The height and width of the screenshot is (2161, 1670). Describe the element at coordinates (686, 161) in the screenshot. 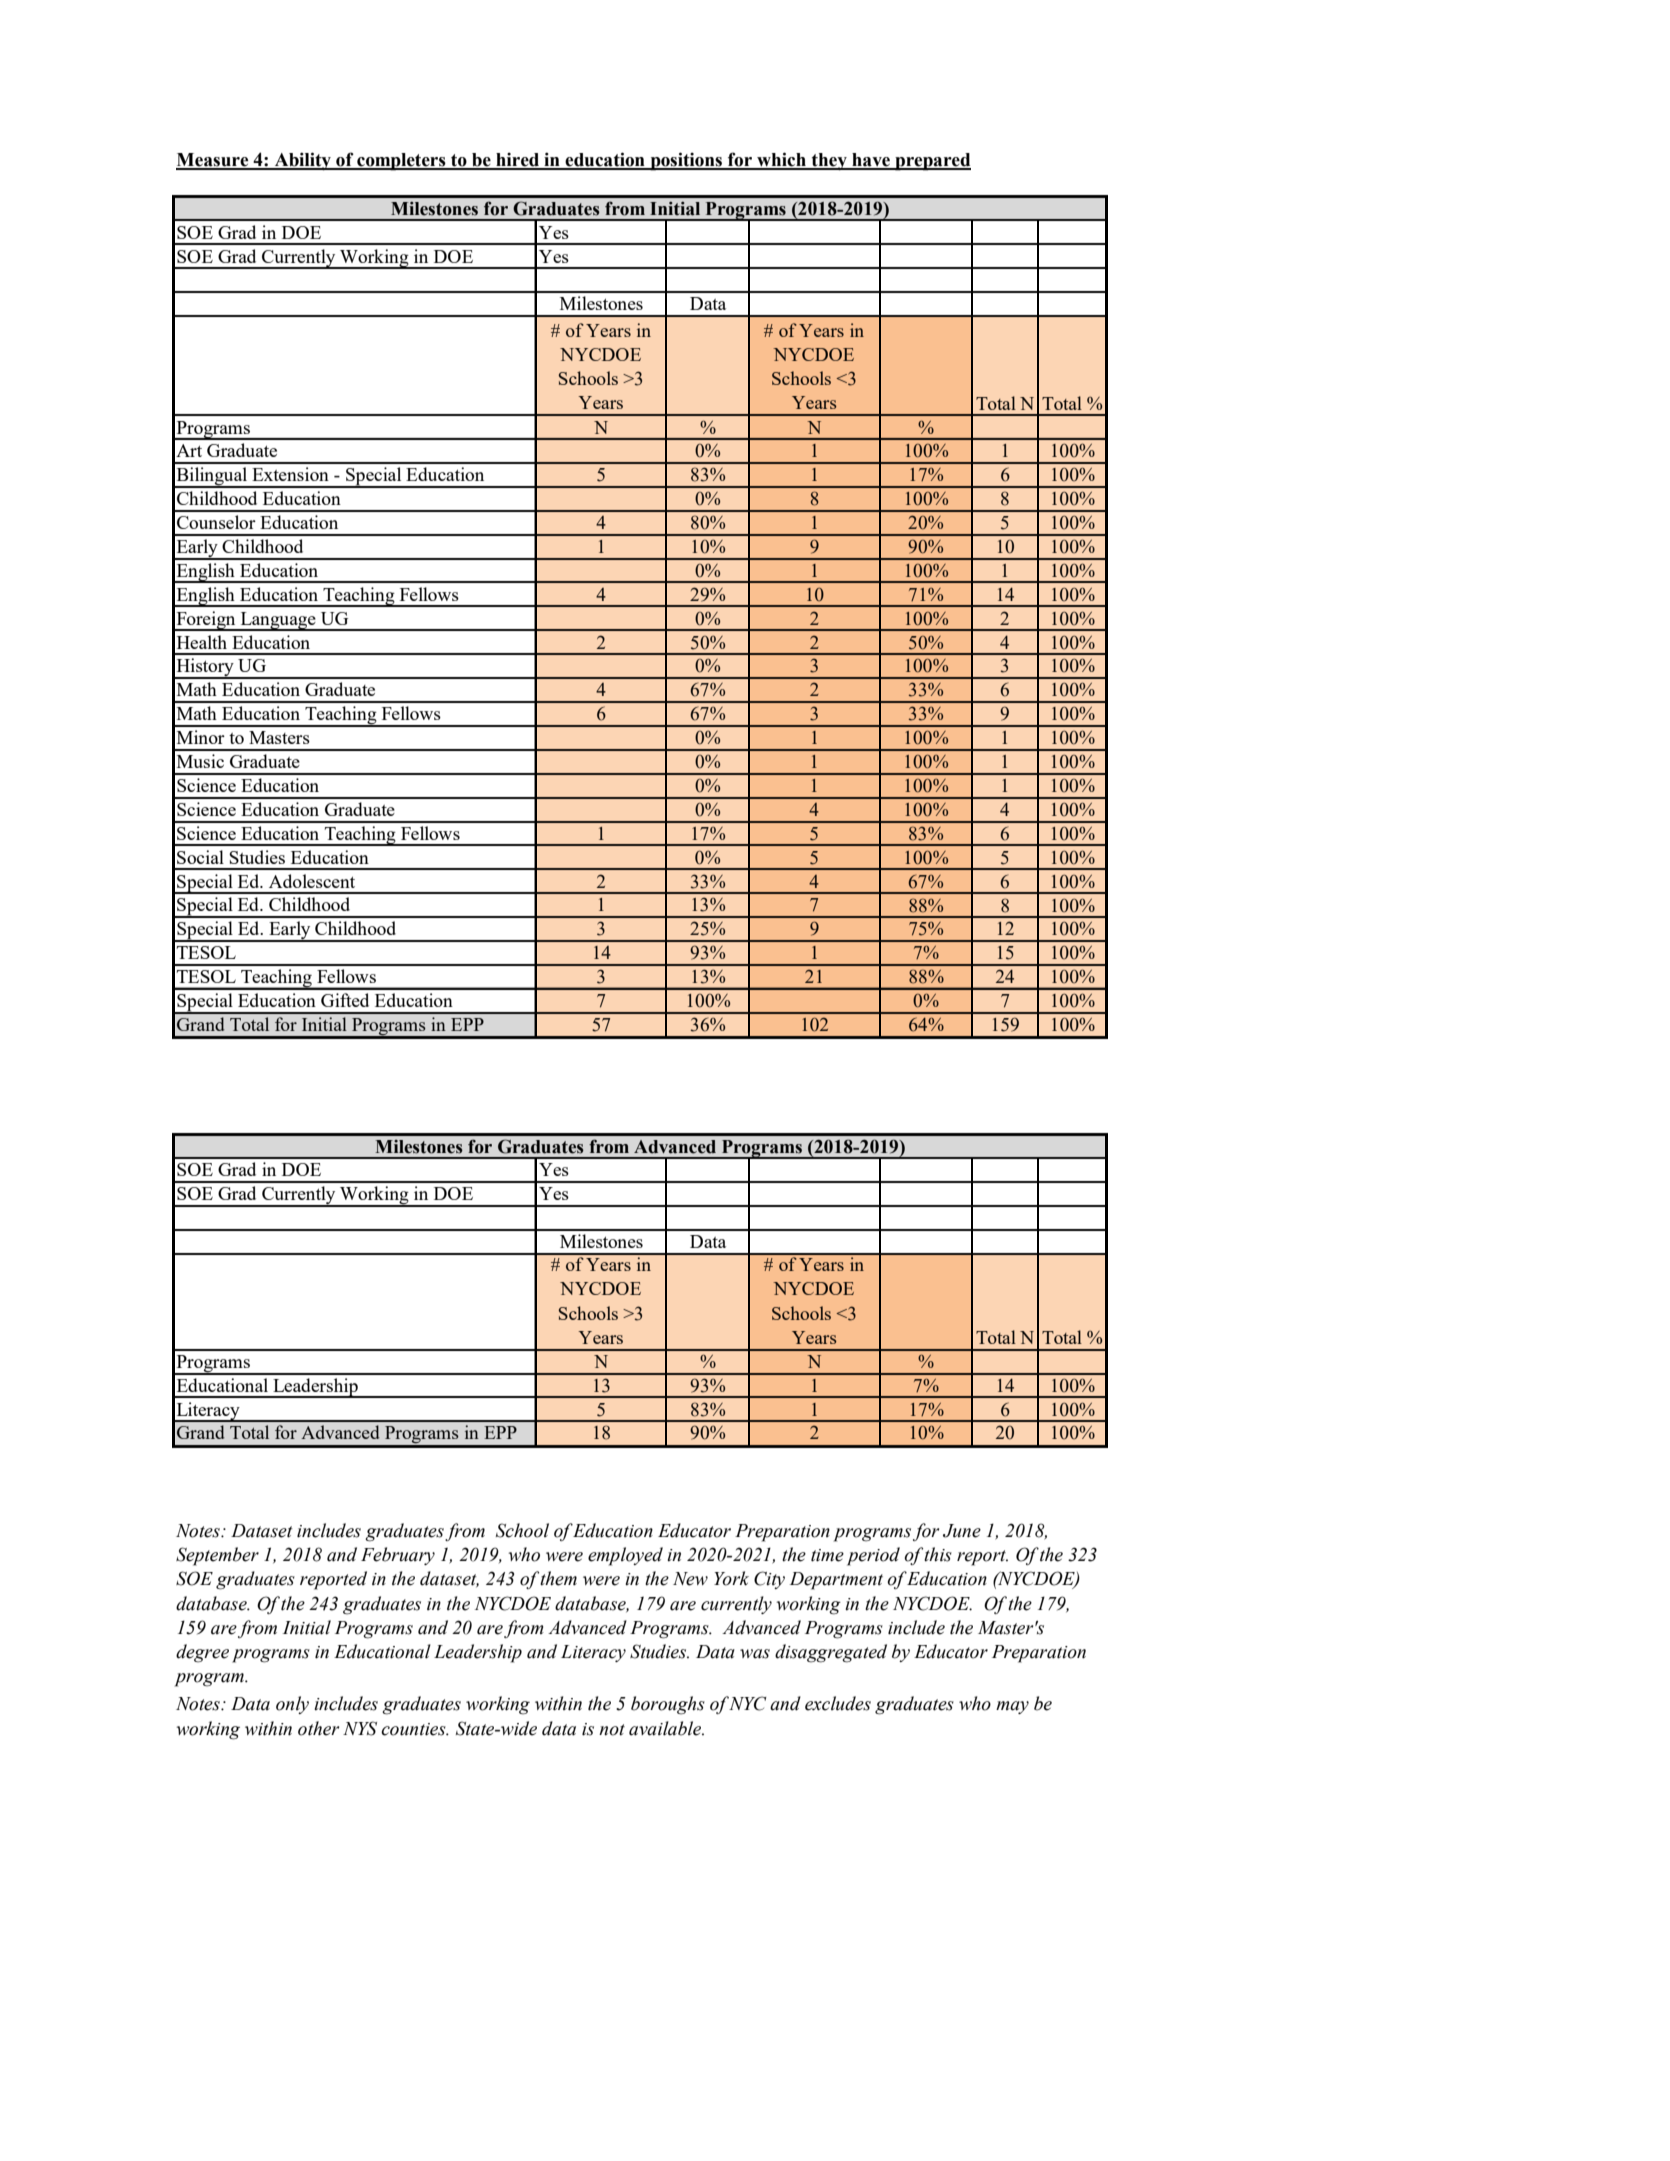

I see `positions` at that location.
